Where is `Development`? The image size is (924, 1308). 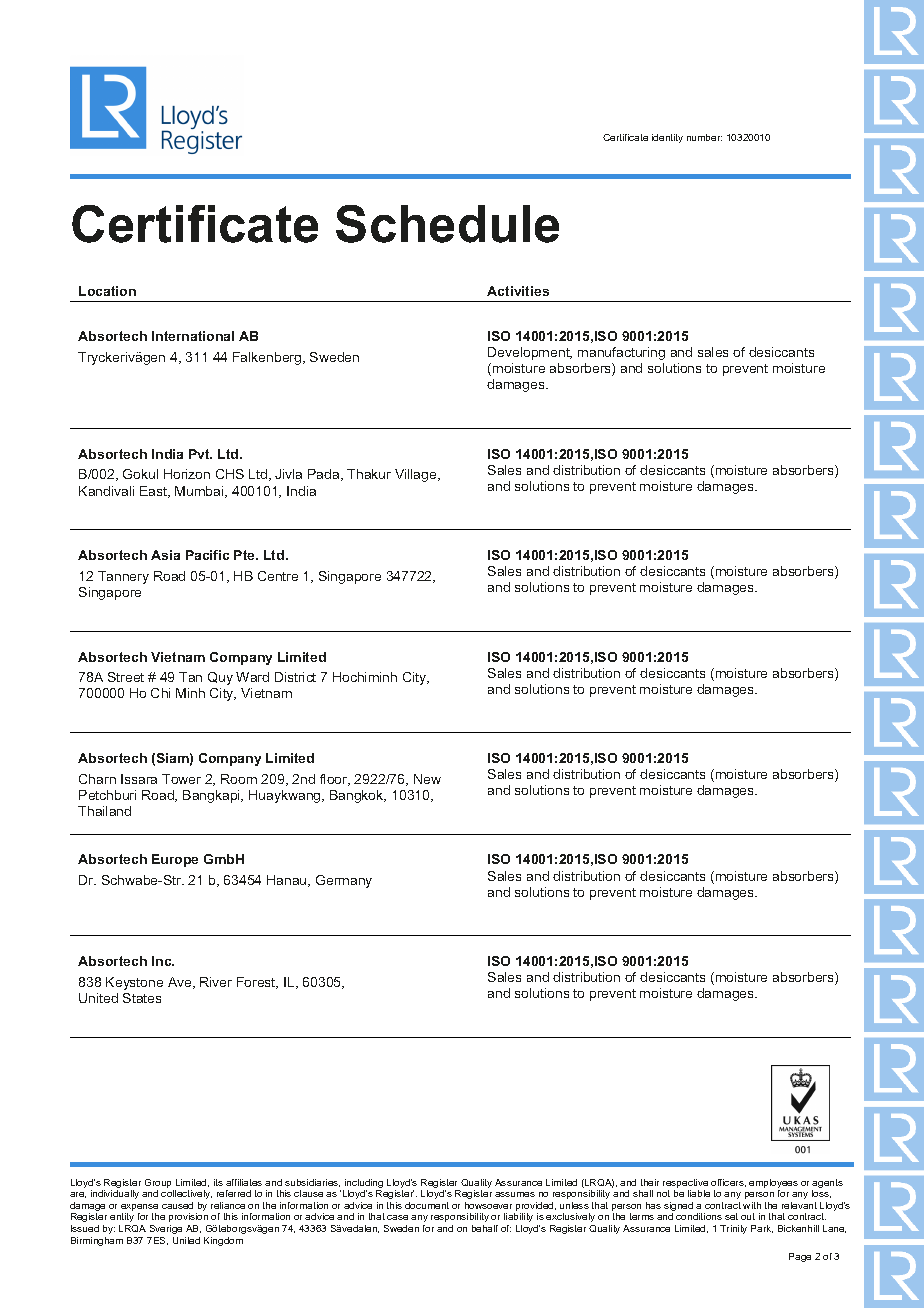 Development is located at coordinates (530, 353).
